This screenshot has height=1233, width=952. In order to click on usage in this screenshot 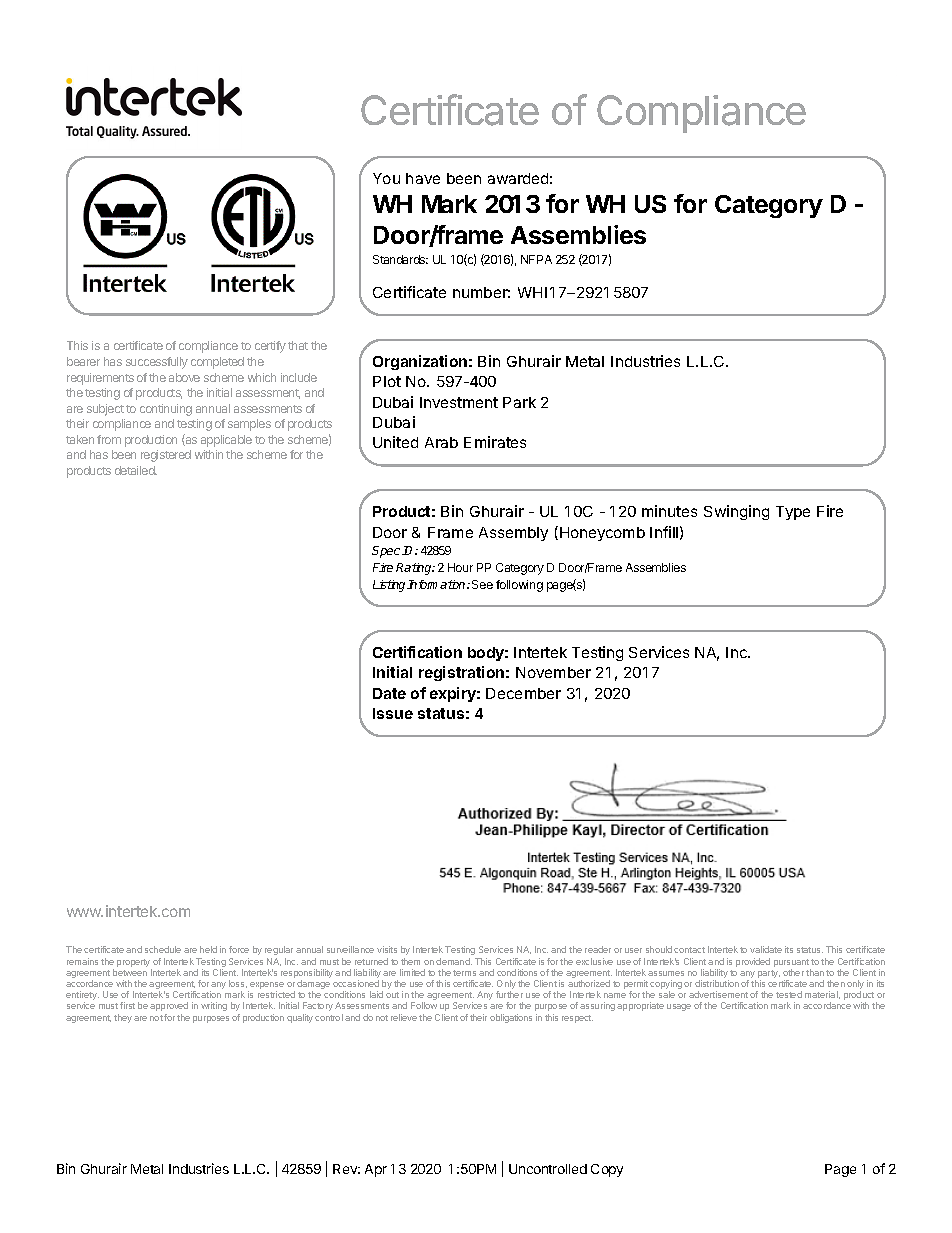, I will do `click(679, 1007)`.
